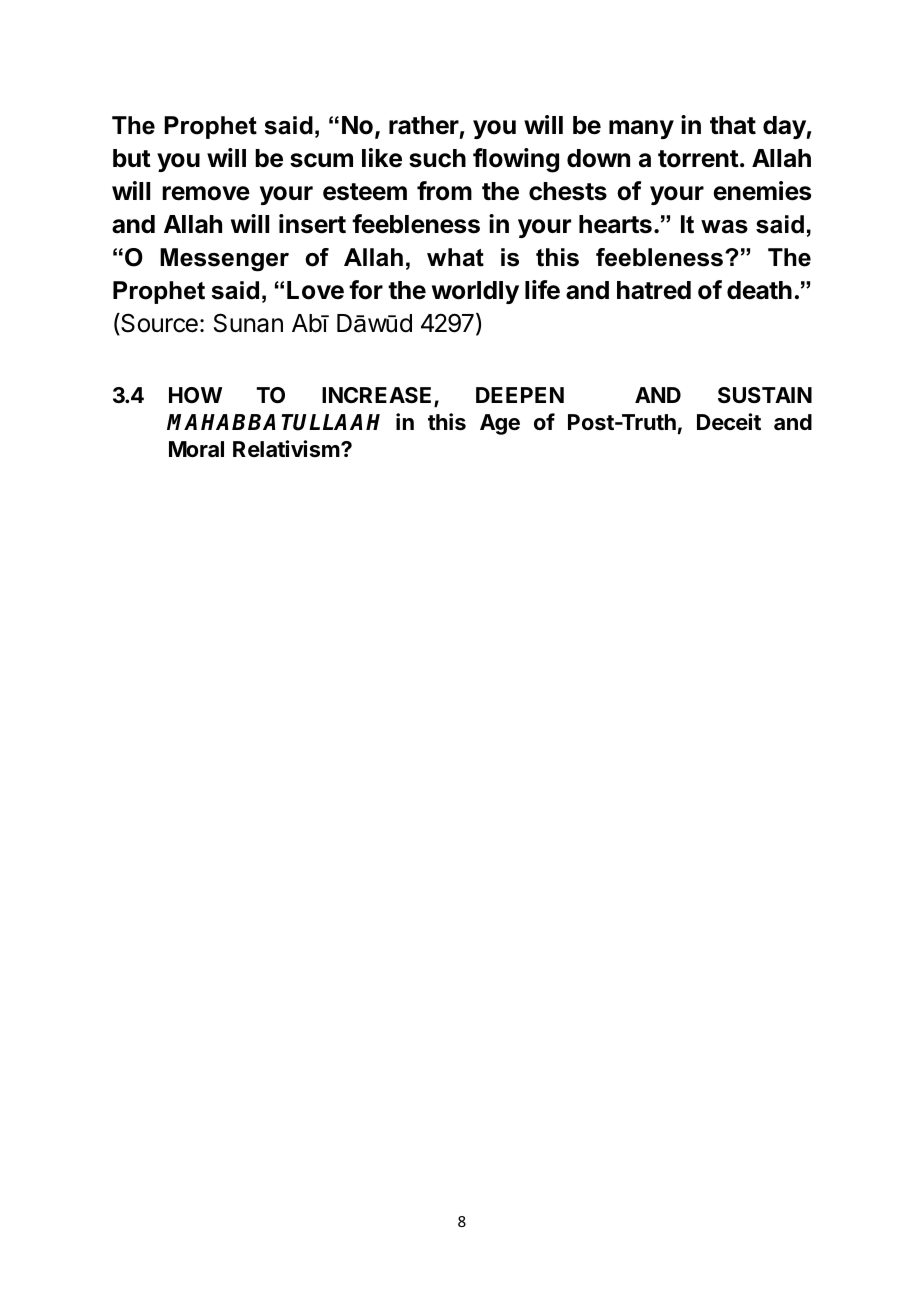  Describe the element at coordinates (424, 125) in the screenshot. I see `rather` at that location.
